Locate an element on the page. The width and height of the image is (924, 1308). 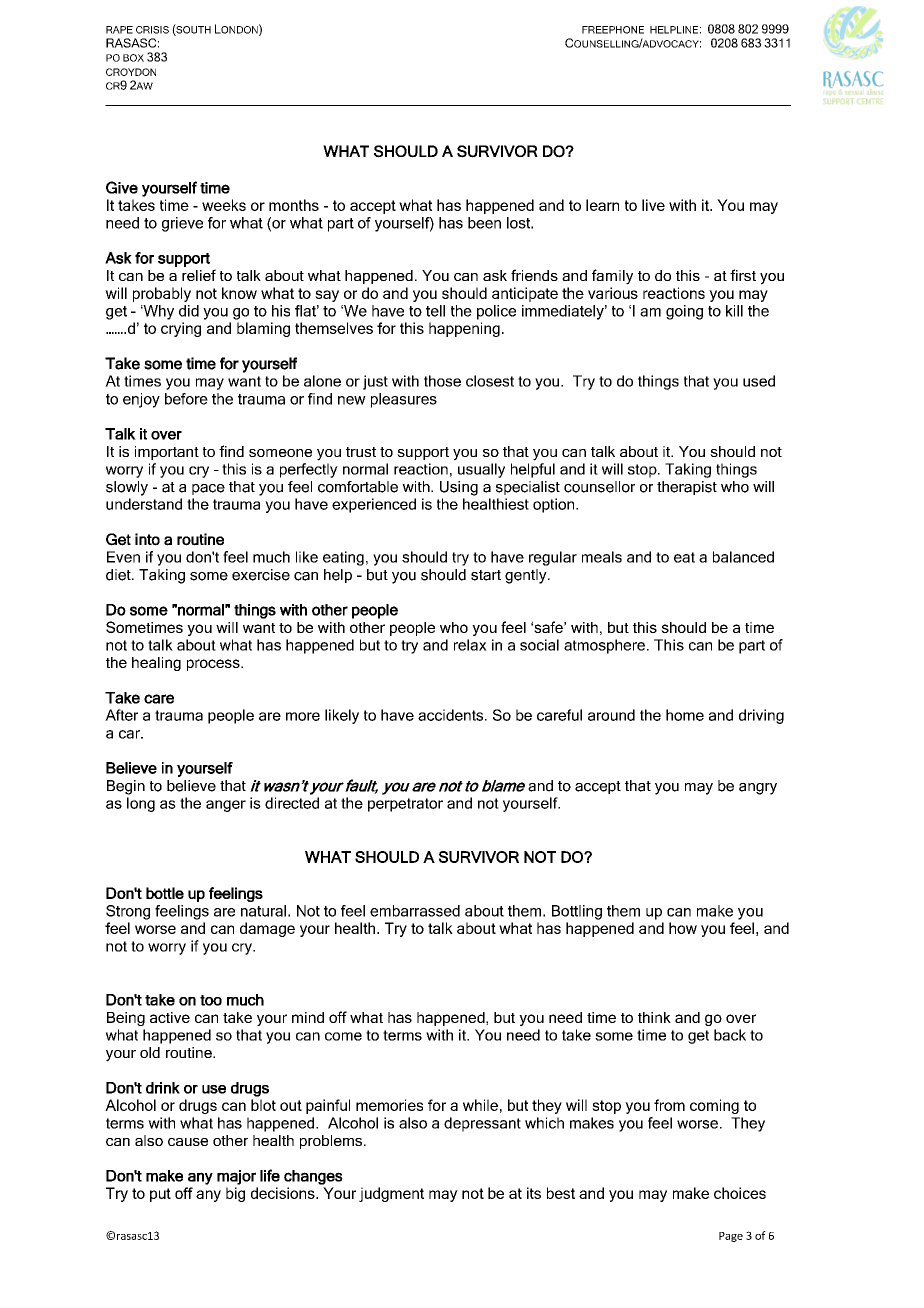
relax is located at coordinates (470, 645).
